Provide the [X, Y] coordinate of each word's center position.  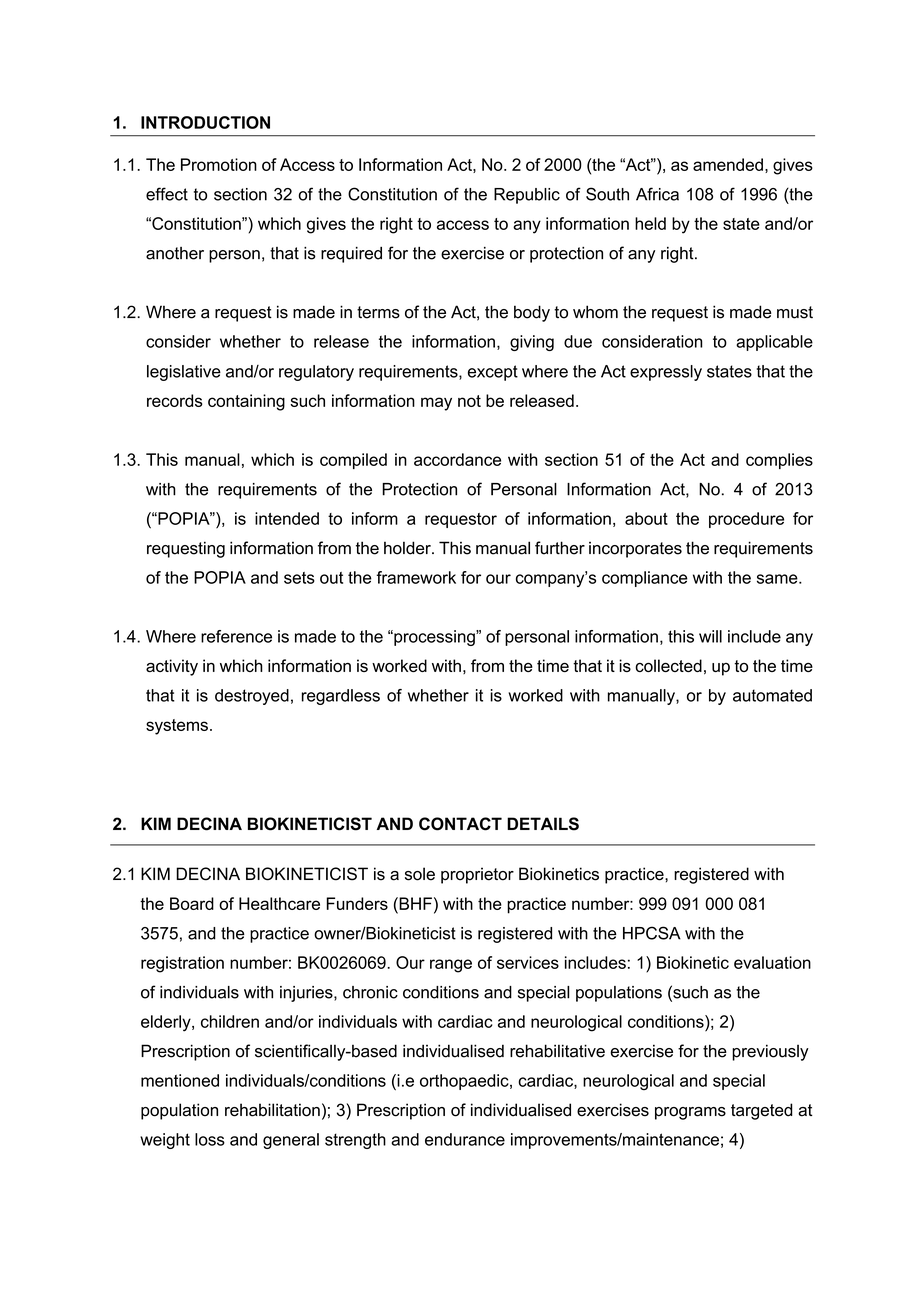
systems [177, 727]
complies [779, 461]
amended [728, 164]
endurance [465, 1139]
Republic [527, 196]
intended [287, 518]
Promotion [219, 164]
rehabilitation [272, 1110]
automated [772, 695]
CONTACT [460, 824]
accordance [457, 459]
